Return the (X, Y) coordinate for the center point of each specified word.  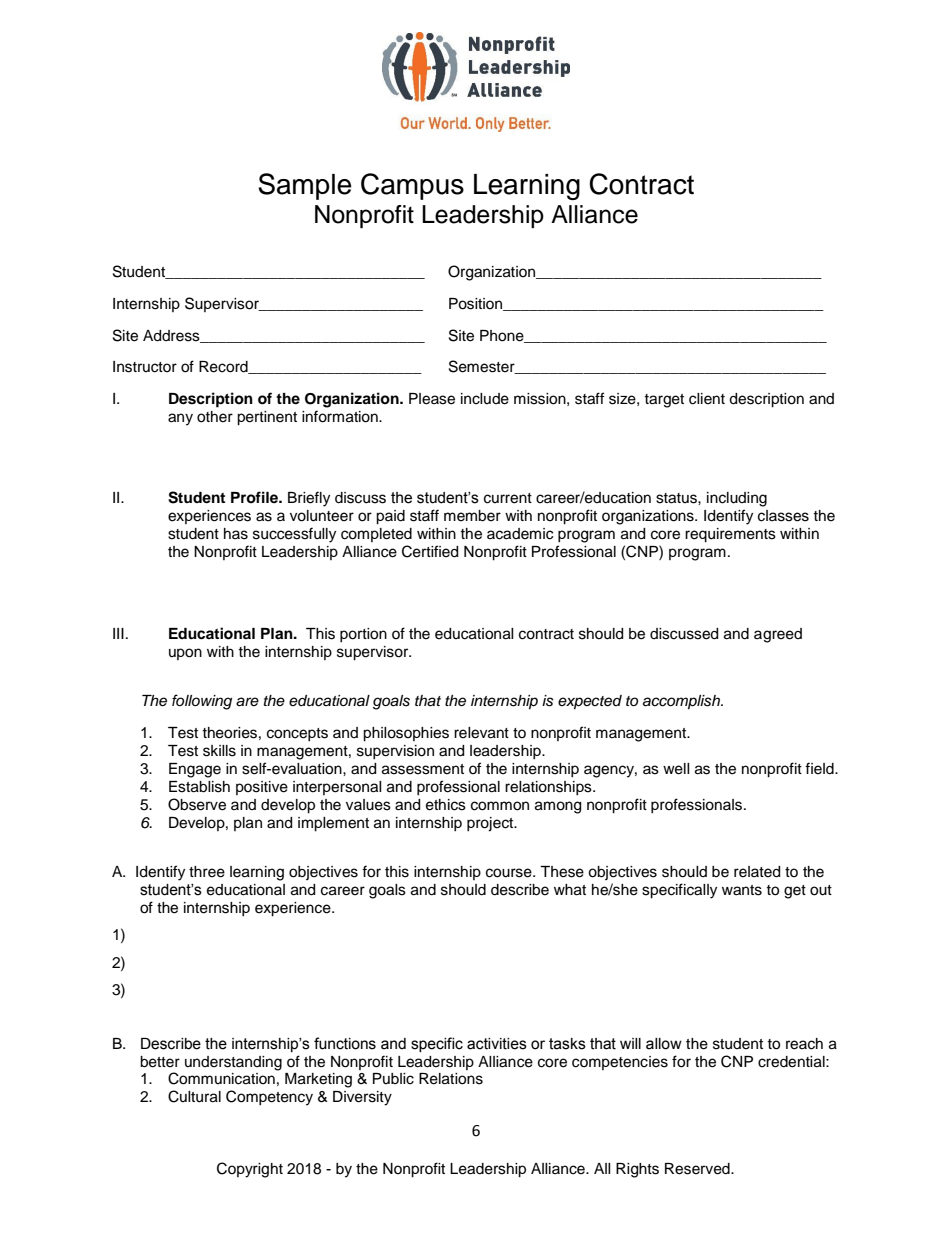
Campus (412, 186)
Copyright (250, 1170)
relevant (481, 733)
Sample (305, 186)
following (202, 702)
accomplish (682, 702)
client (707, 399)
